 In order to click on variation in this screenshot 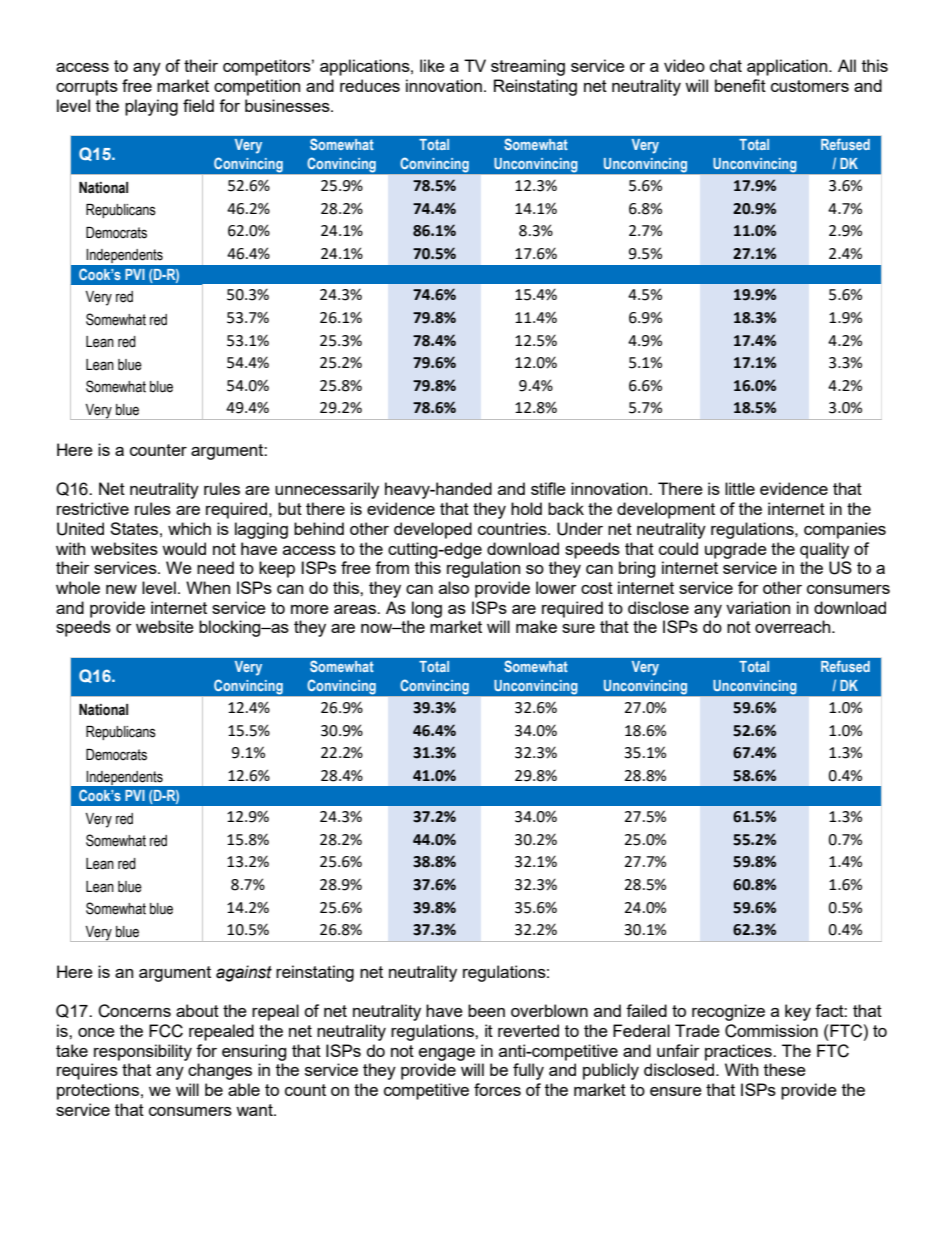, I will do `click(758, 607)`.
